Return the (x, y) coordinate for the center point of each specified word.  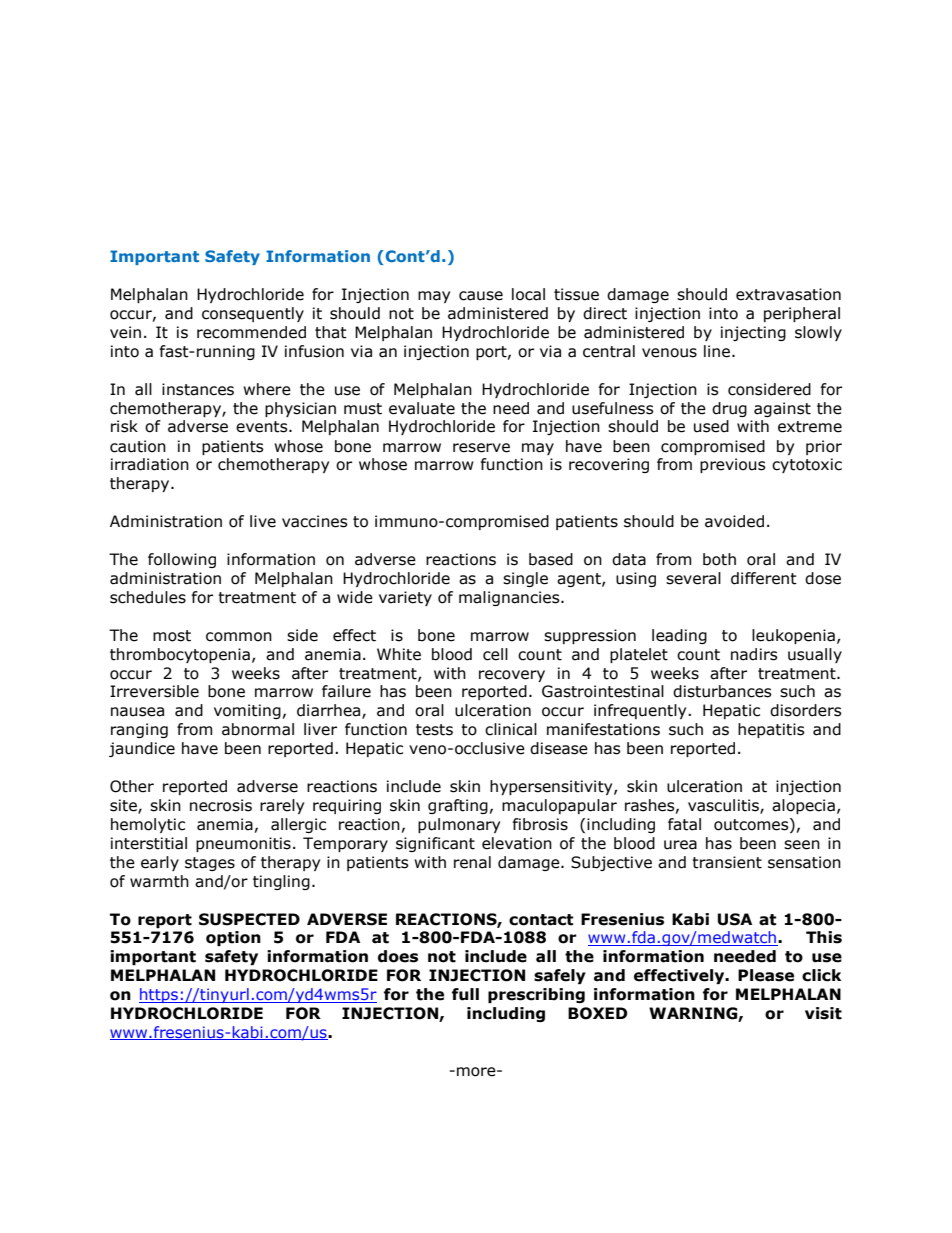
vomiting (247, 711)
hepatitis (771, 730)
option (233, 938)
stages (210, 864)
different (764, 578)
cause (481, 296)
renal (472, 862)
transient (727, 862)
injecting (753, 333)
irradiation (150, 464)
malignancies (510, 598)
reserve (481, 448)
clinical (511, 729)
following (182, 560)
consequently (253, 314)
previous (733, 465)
